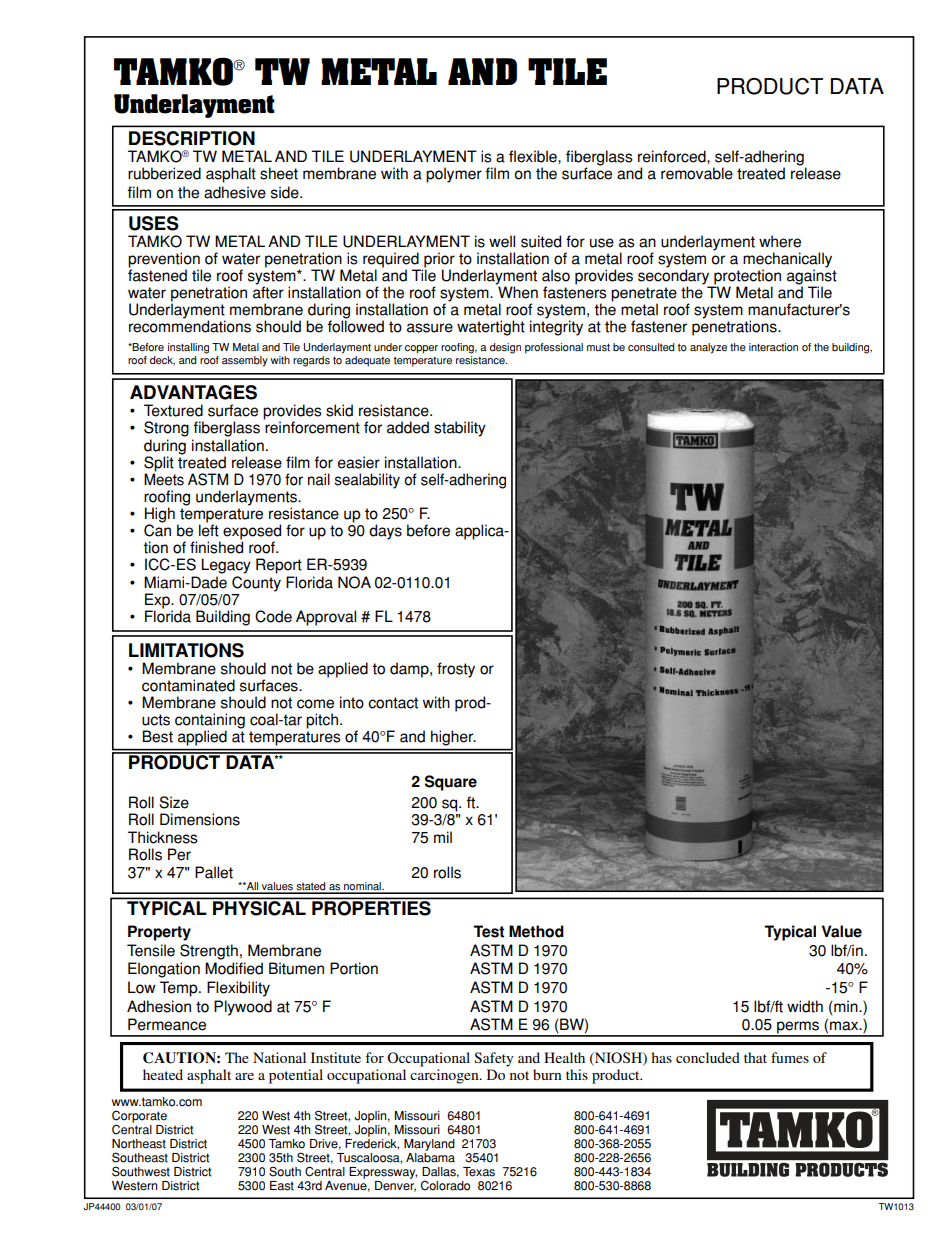 The image size is (952, 1233). I want to click on polymer, so click(454, 175).
